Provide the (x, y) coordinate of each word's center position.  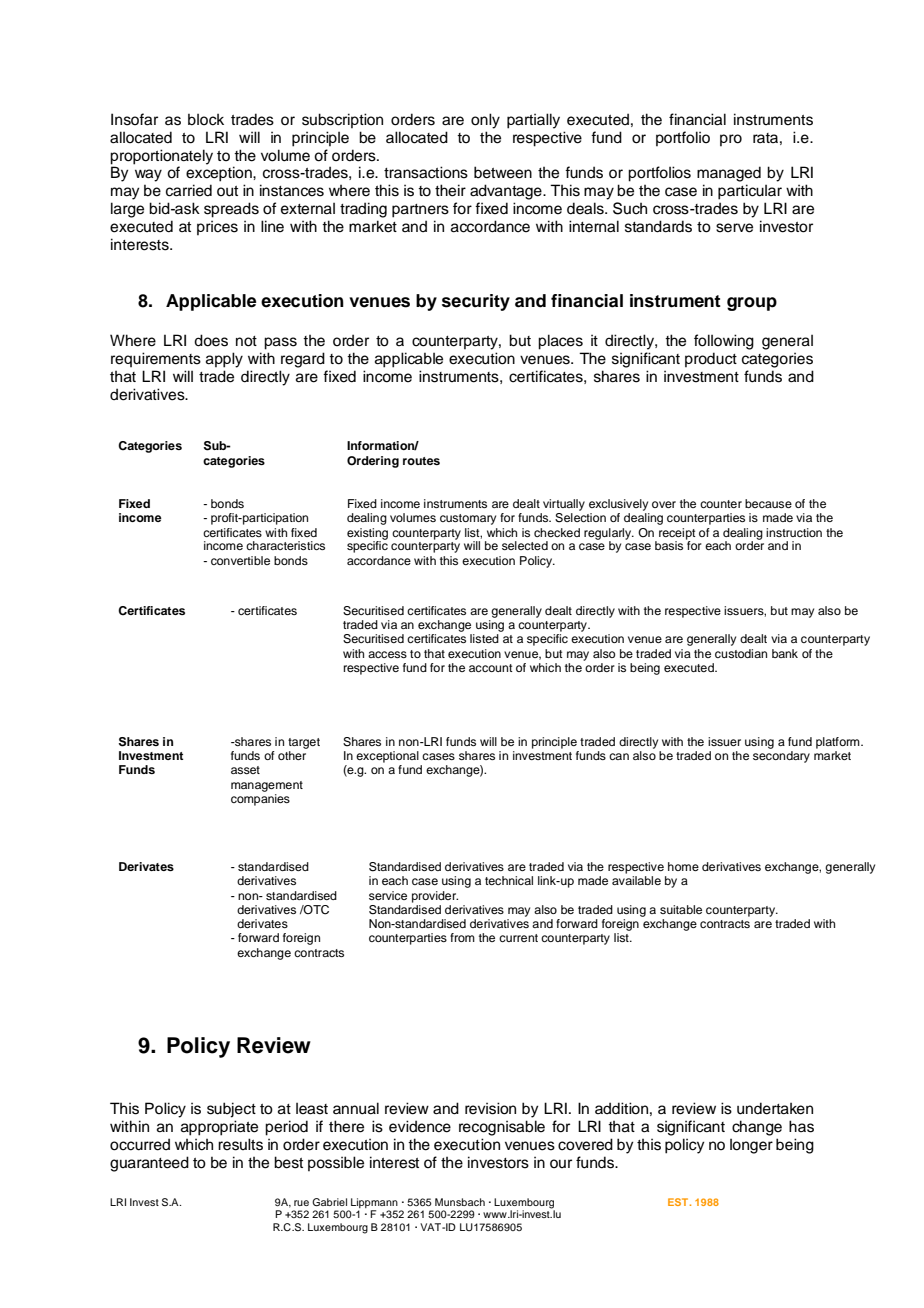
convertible (240, 560)
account (491, 668)
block (206, 120)
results (240, 1144)
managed (729, 174)
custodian (741, 653)
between (503, 172)
